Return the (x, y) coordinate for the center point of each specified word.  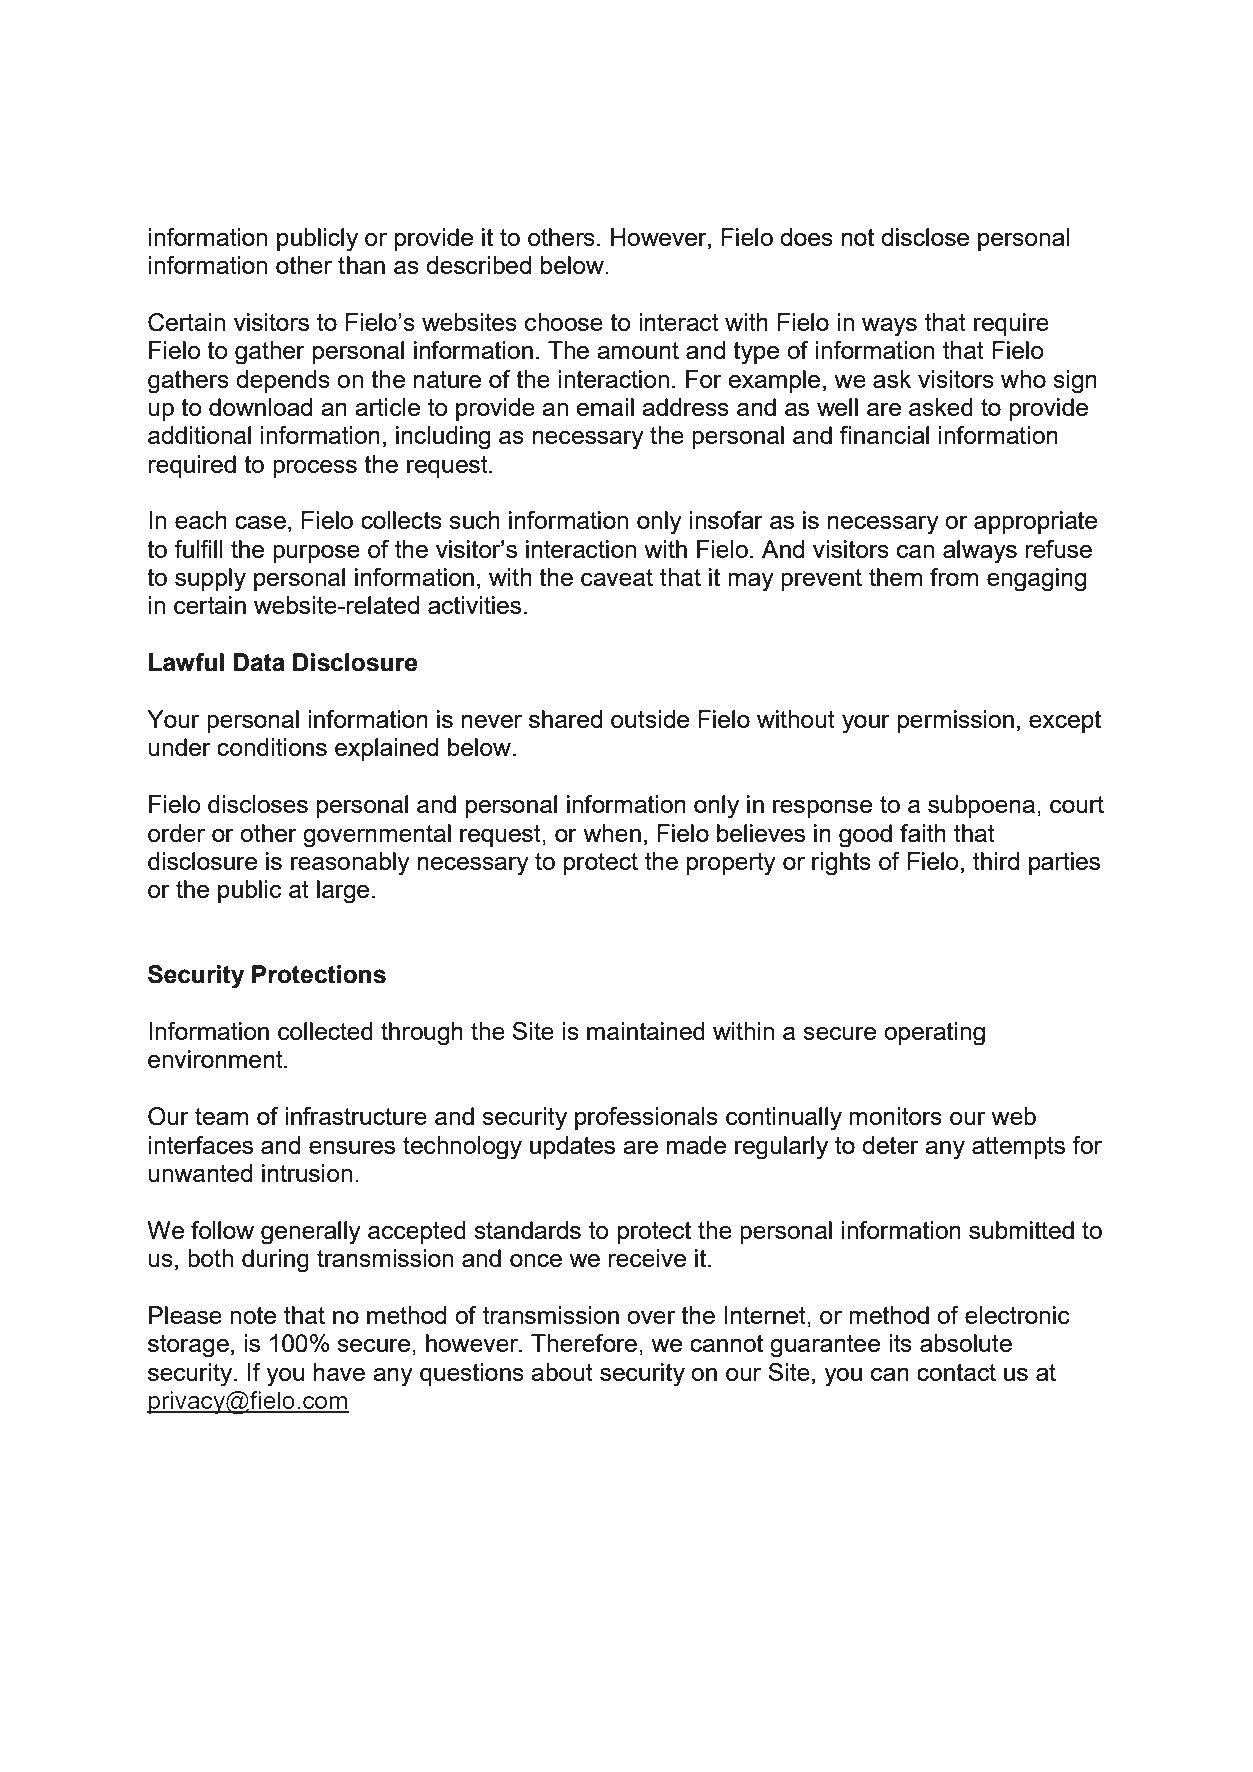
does (806, 237)
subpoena (981, 806)
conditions (272, 747)
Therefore (584, 1343)
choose (564, 322)
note (253, 1315)
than (361, 265)
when (612, 833)
